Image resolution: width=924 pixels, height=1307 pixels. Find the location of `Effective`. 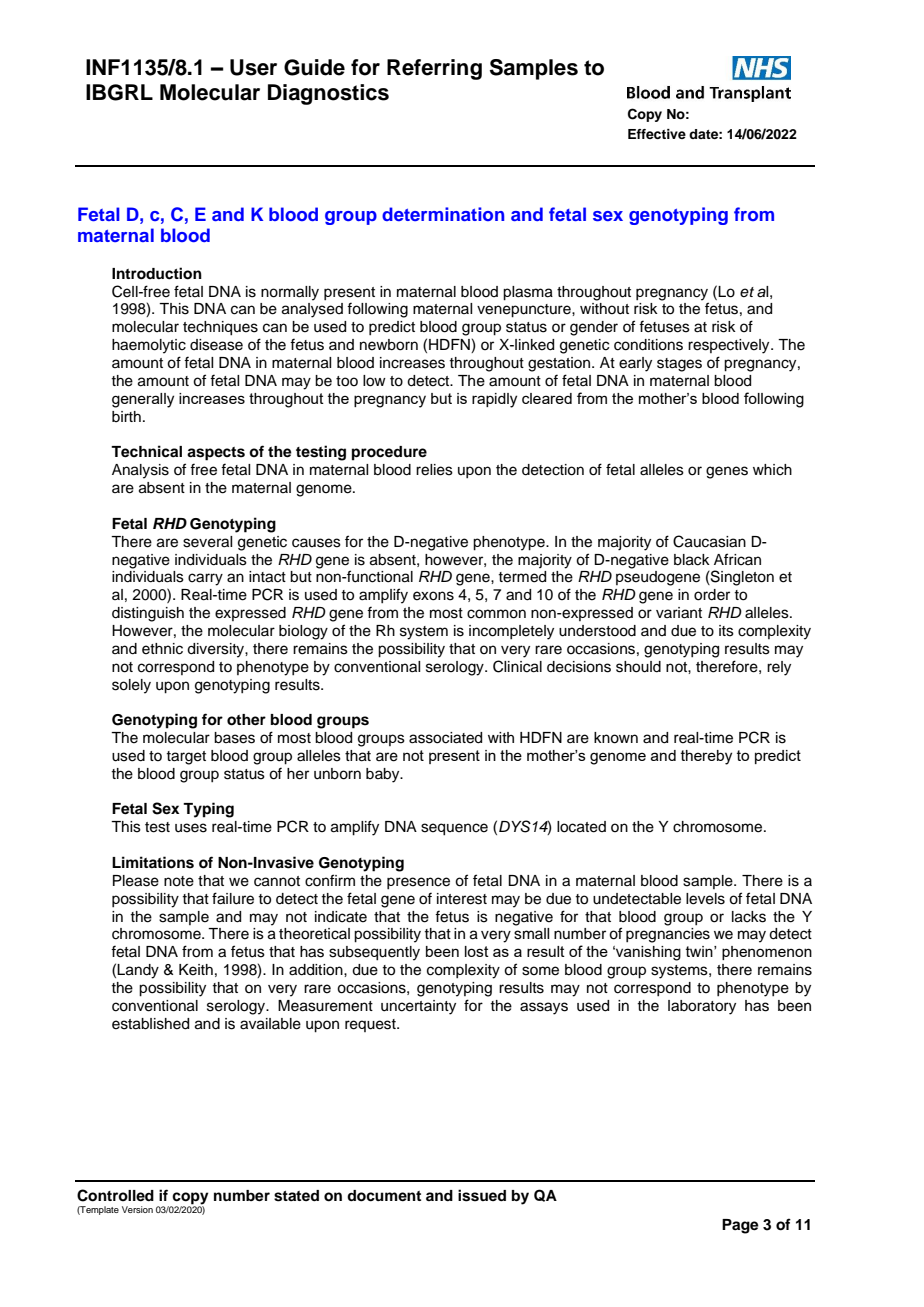

Effective is located at coordinates (657, 134).
